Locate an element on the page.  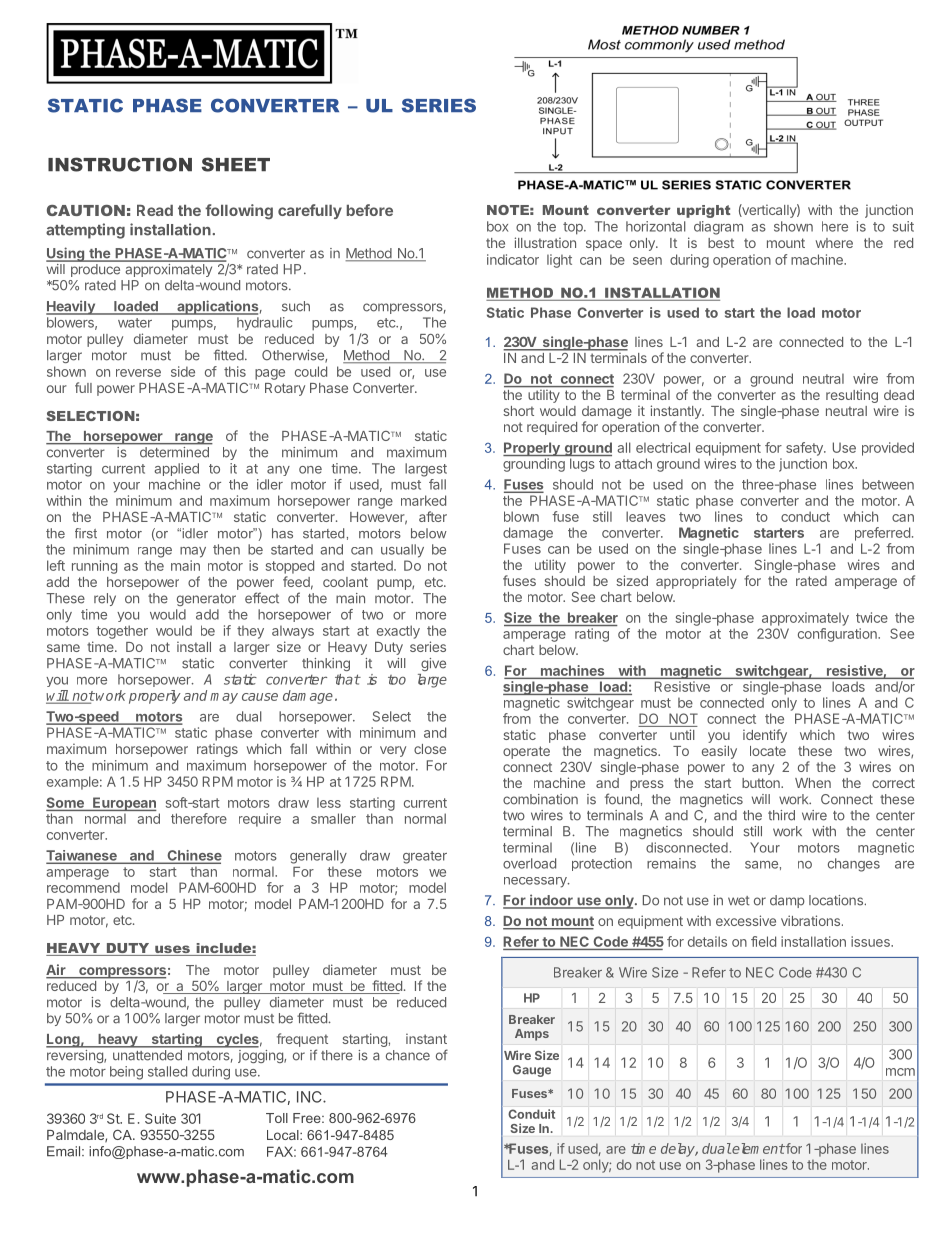
applied is located at coordinates (176, 469).
